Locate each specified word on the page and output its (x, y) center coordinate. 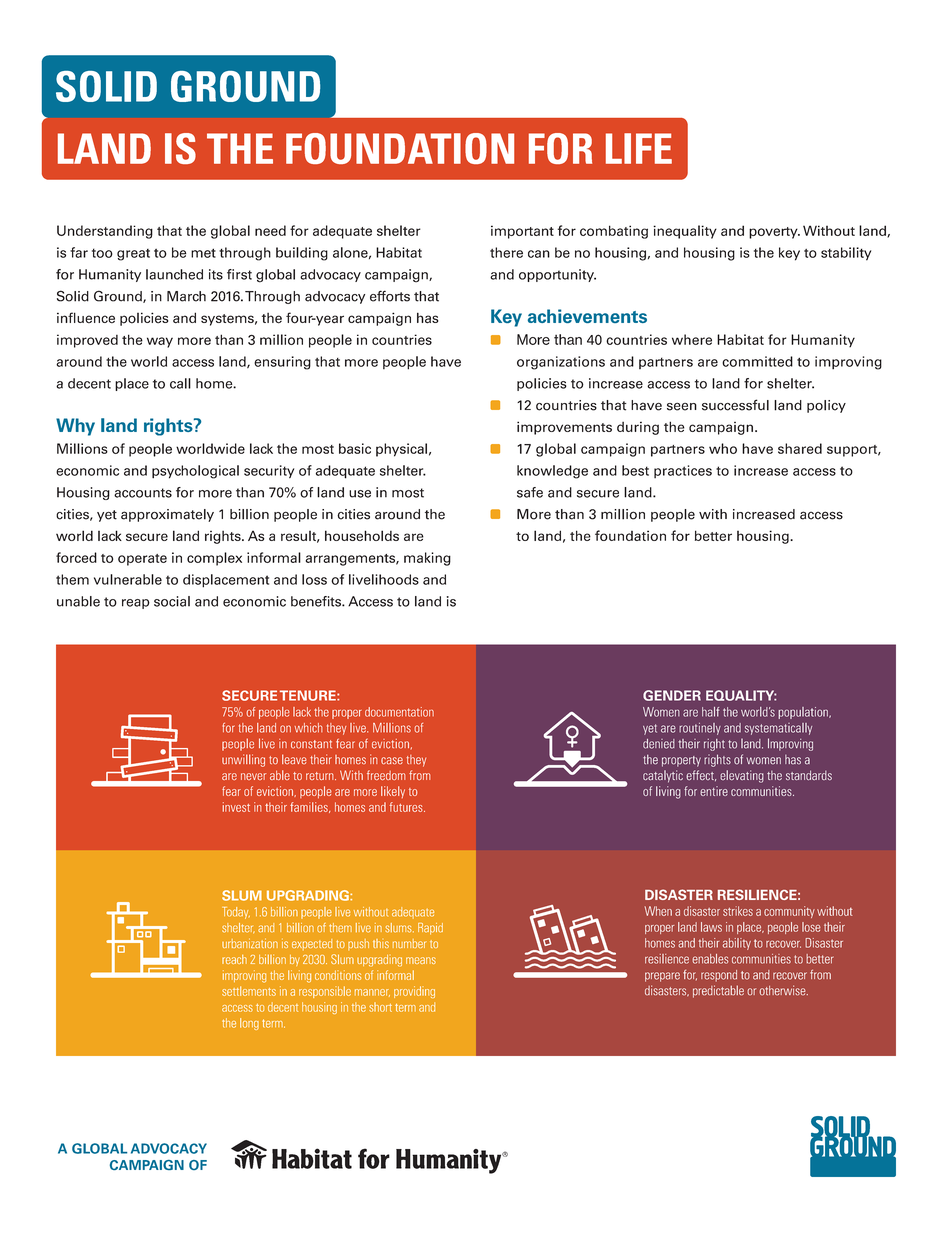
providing (414, 992)
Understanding (105, 232)
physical (401, 450)
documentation (399, 712)
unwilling (243, 760)
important (522, 232)
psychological (195, 472)
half (710, 712)
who (723, 448)
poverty (774, 233)
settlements (249, 991)
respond (719, 976)
